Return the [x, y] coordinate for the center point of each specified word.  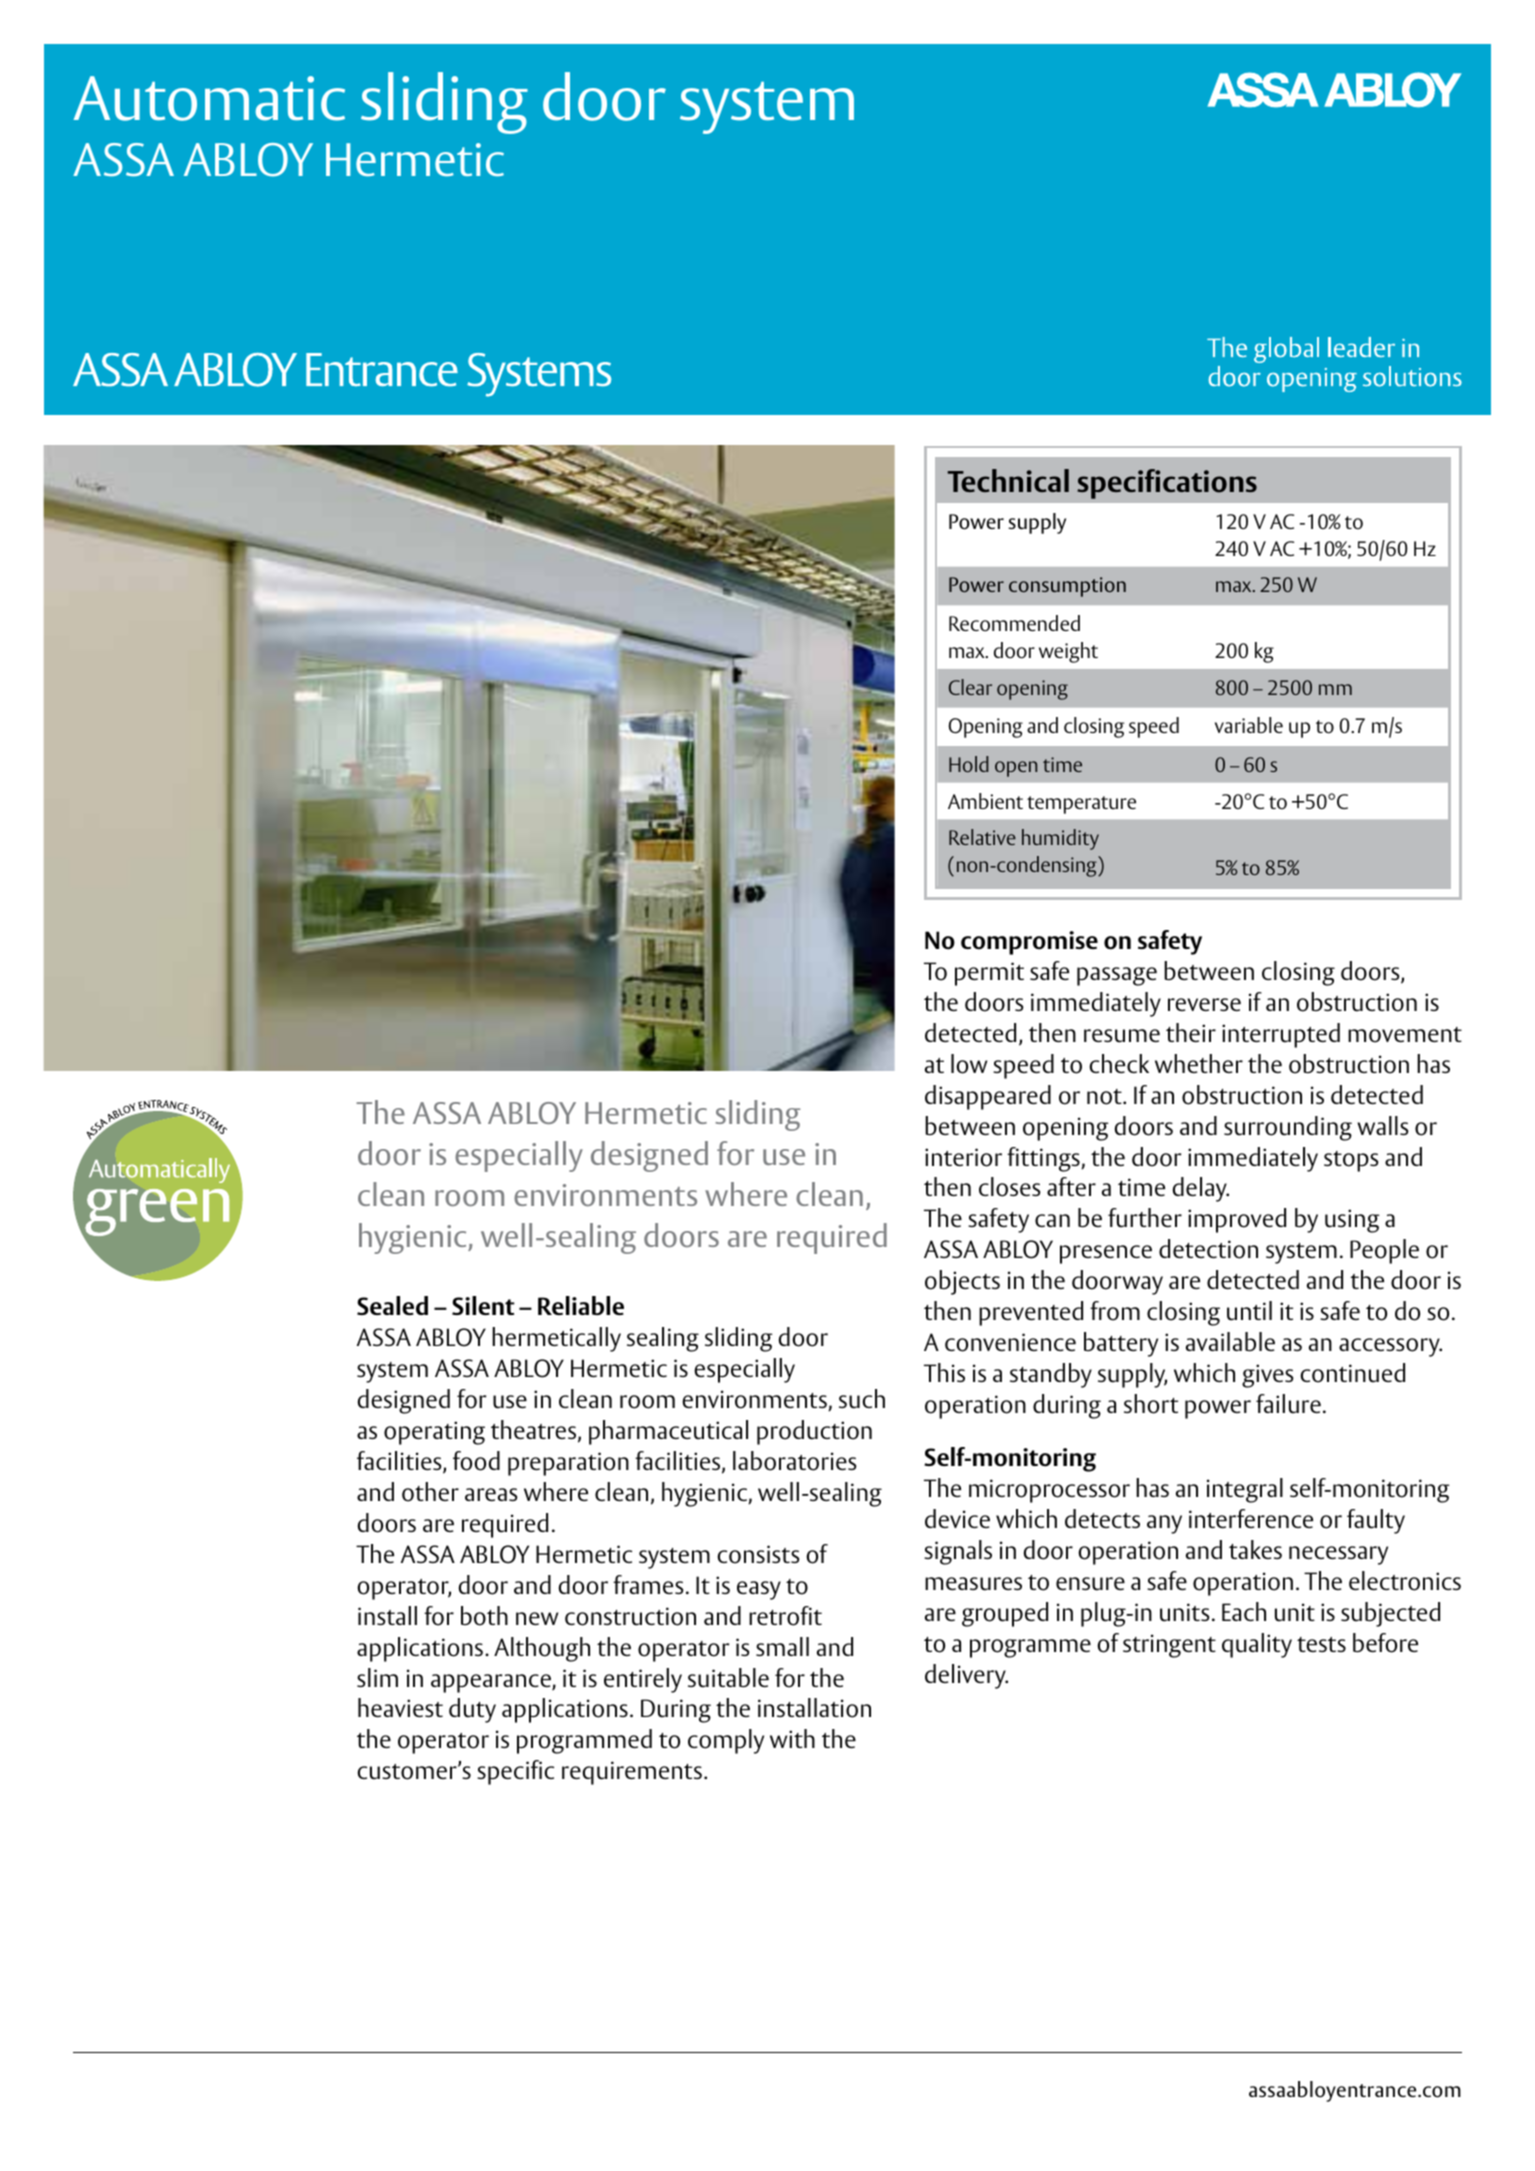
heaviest [400, 1707]
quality [1257, 1645]
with [792, 1738]
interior [963, 1157]
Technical [1008, 480]
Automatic [209, 98]
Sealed [392, 1305]
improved [1237, 1220]
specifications [1167, 484]
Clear [970, 687]
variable [1249, 725]
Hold [968, 764]
